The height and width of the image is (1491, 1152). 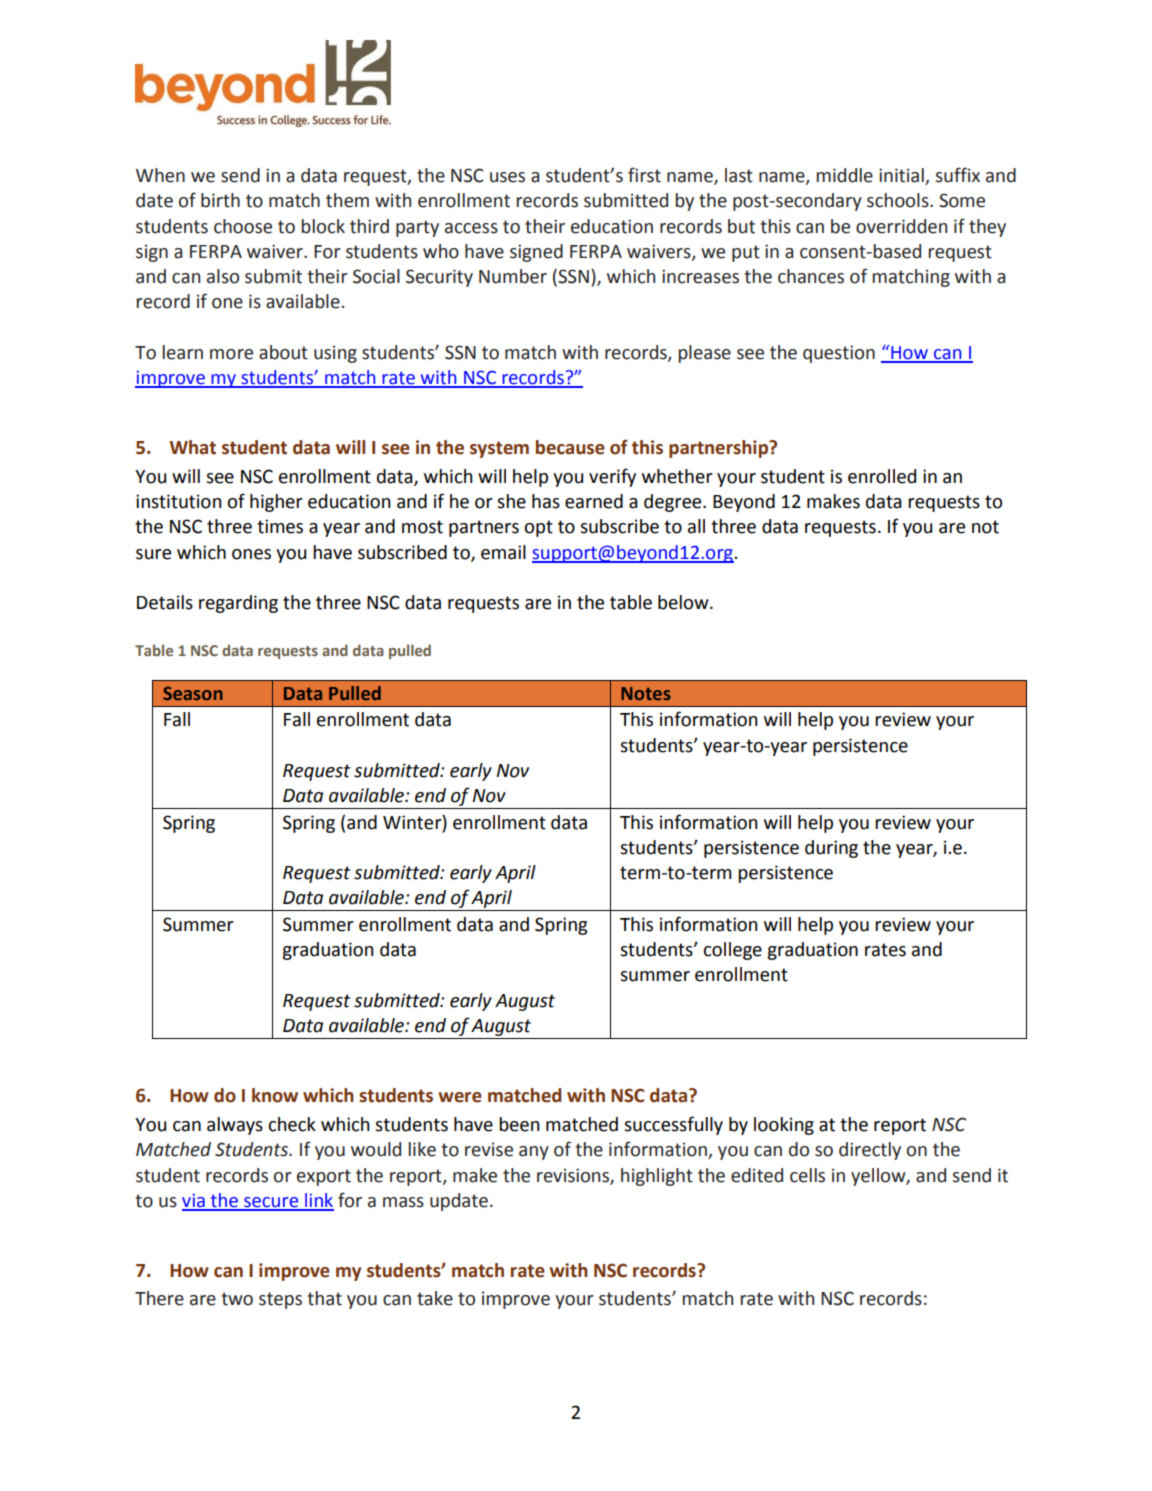 What do you see at coordinates (507, 177) in the image?
I see `uses` at bounding box center [507, 177].
